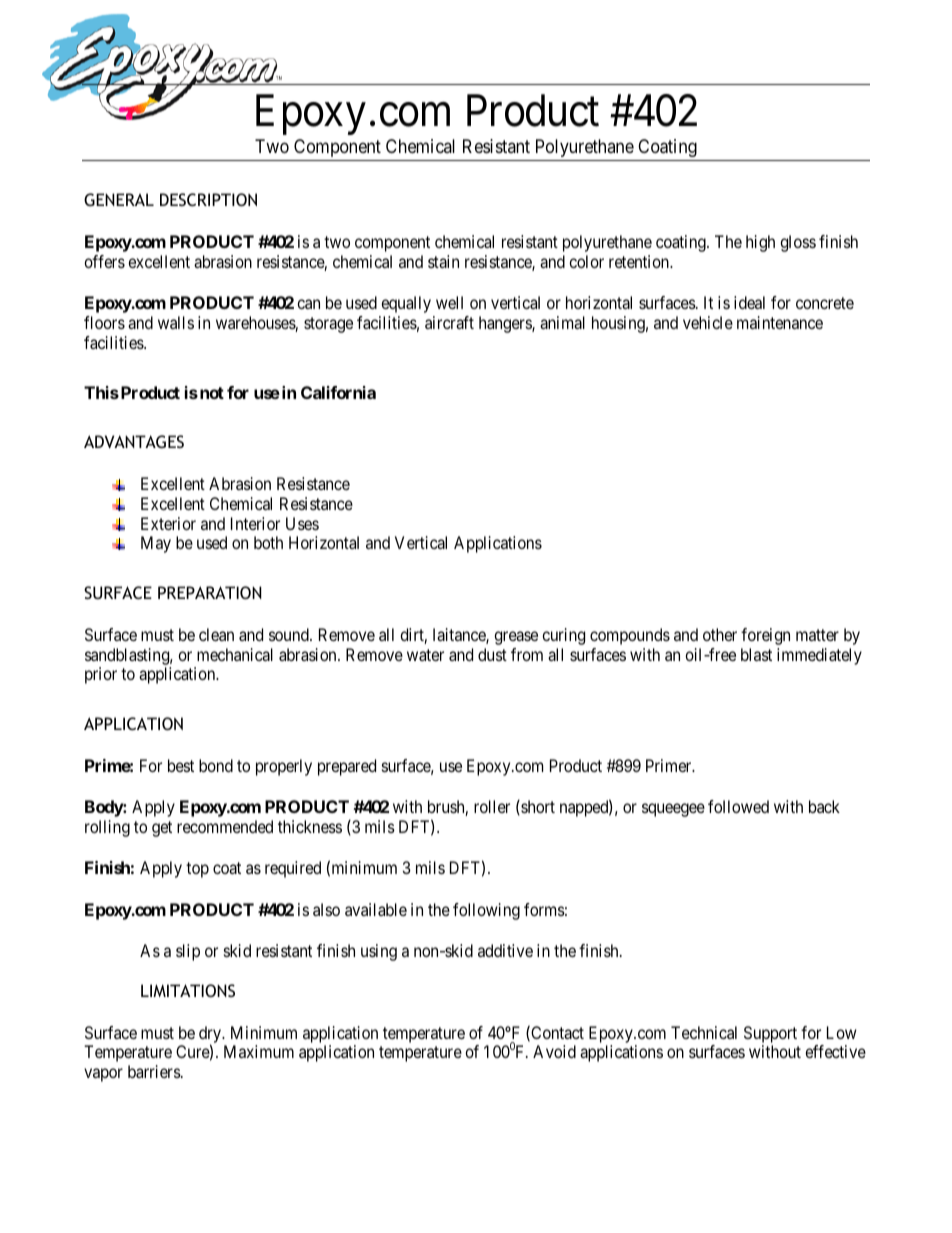 The image size is (952, 1233). I want to click on foreign, so click(765, 636).
